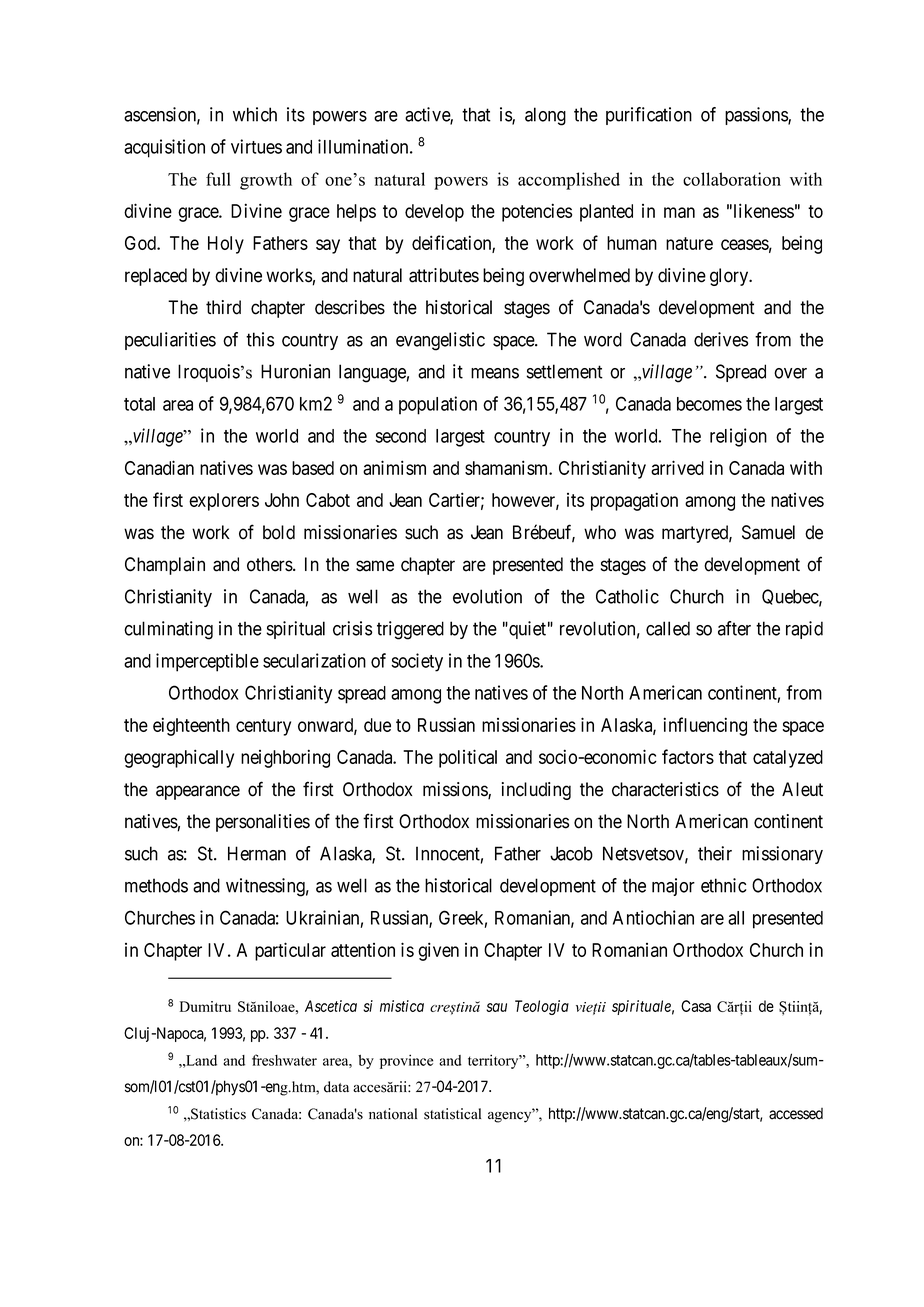  What do you see at coordinates (545, 116) in the screenshot?
I see `along` at bounding box center [545, 116].
